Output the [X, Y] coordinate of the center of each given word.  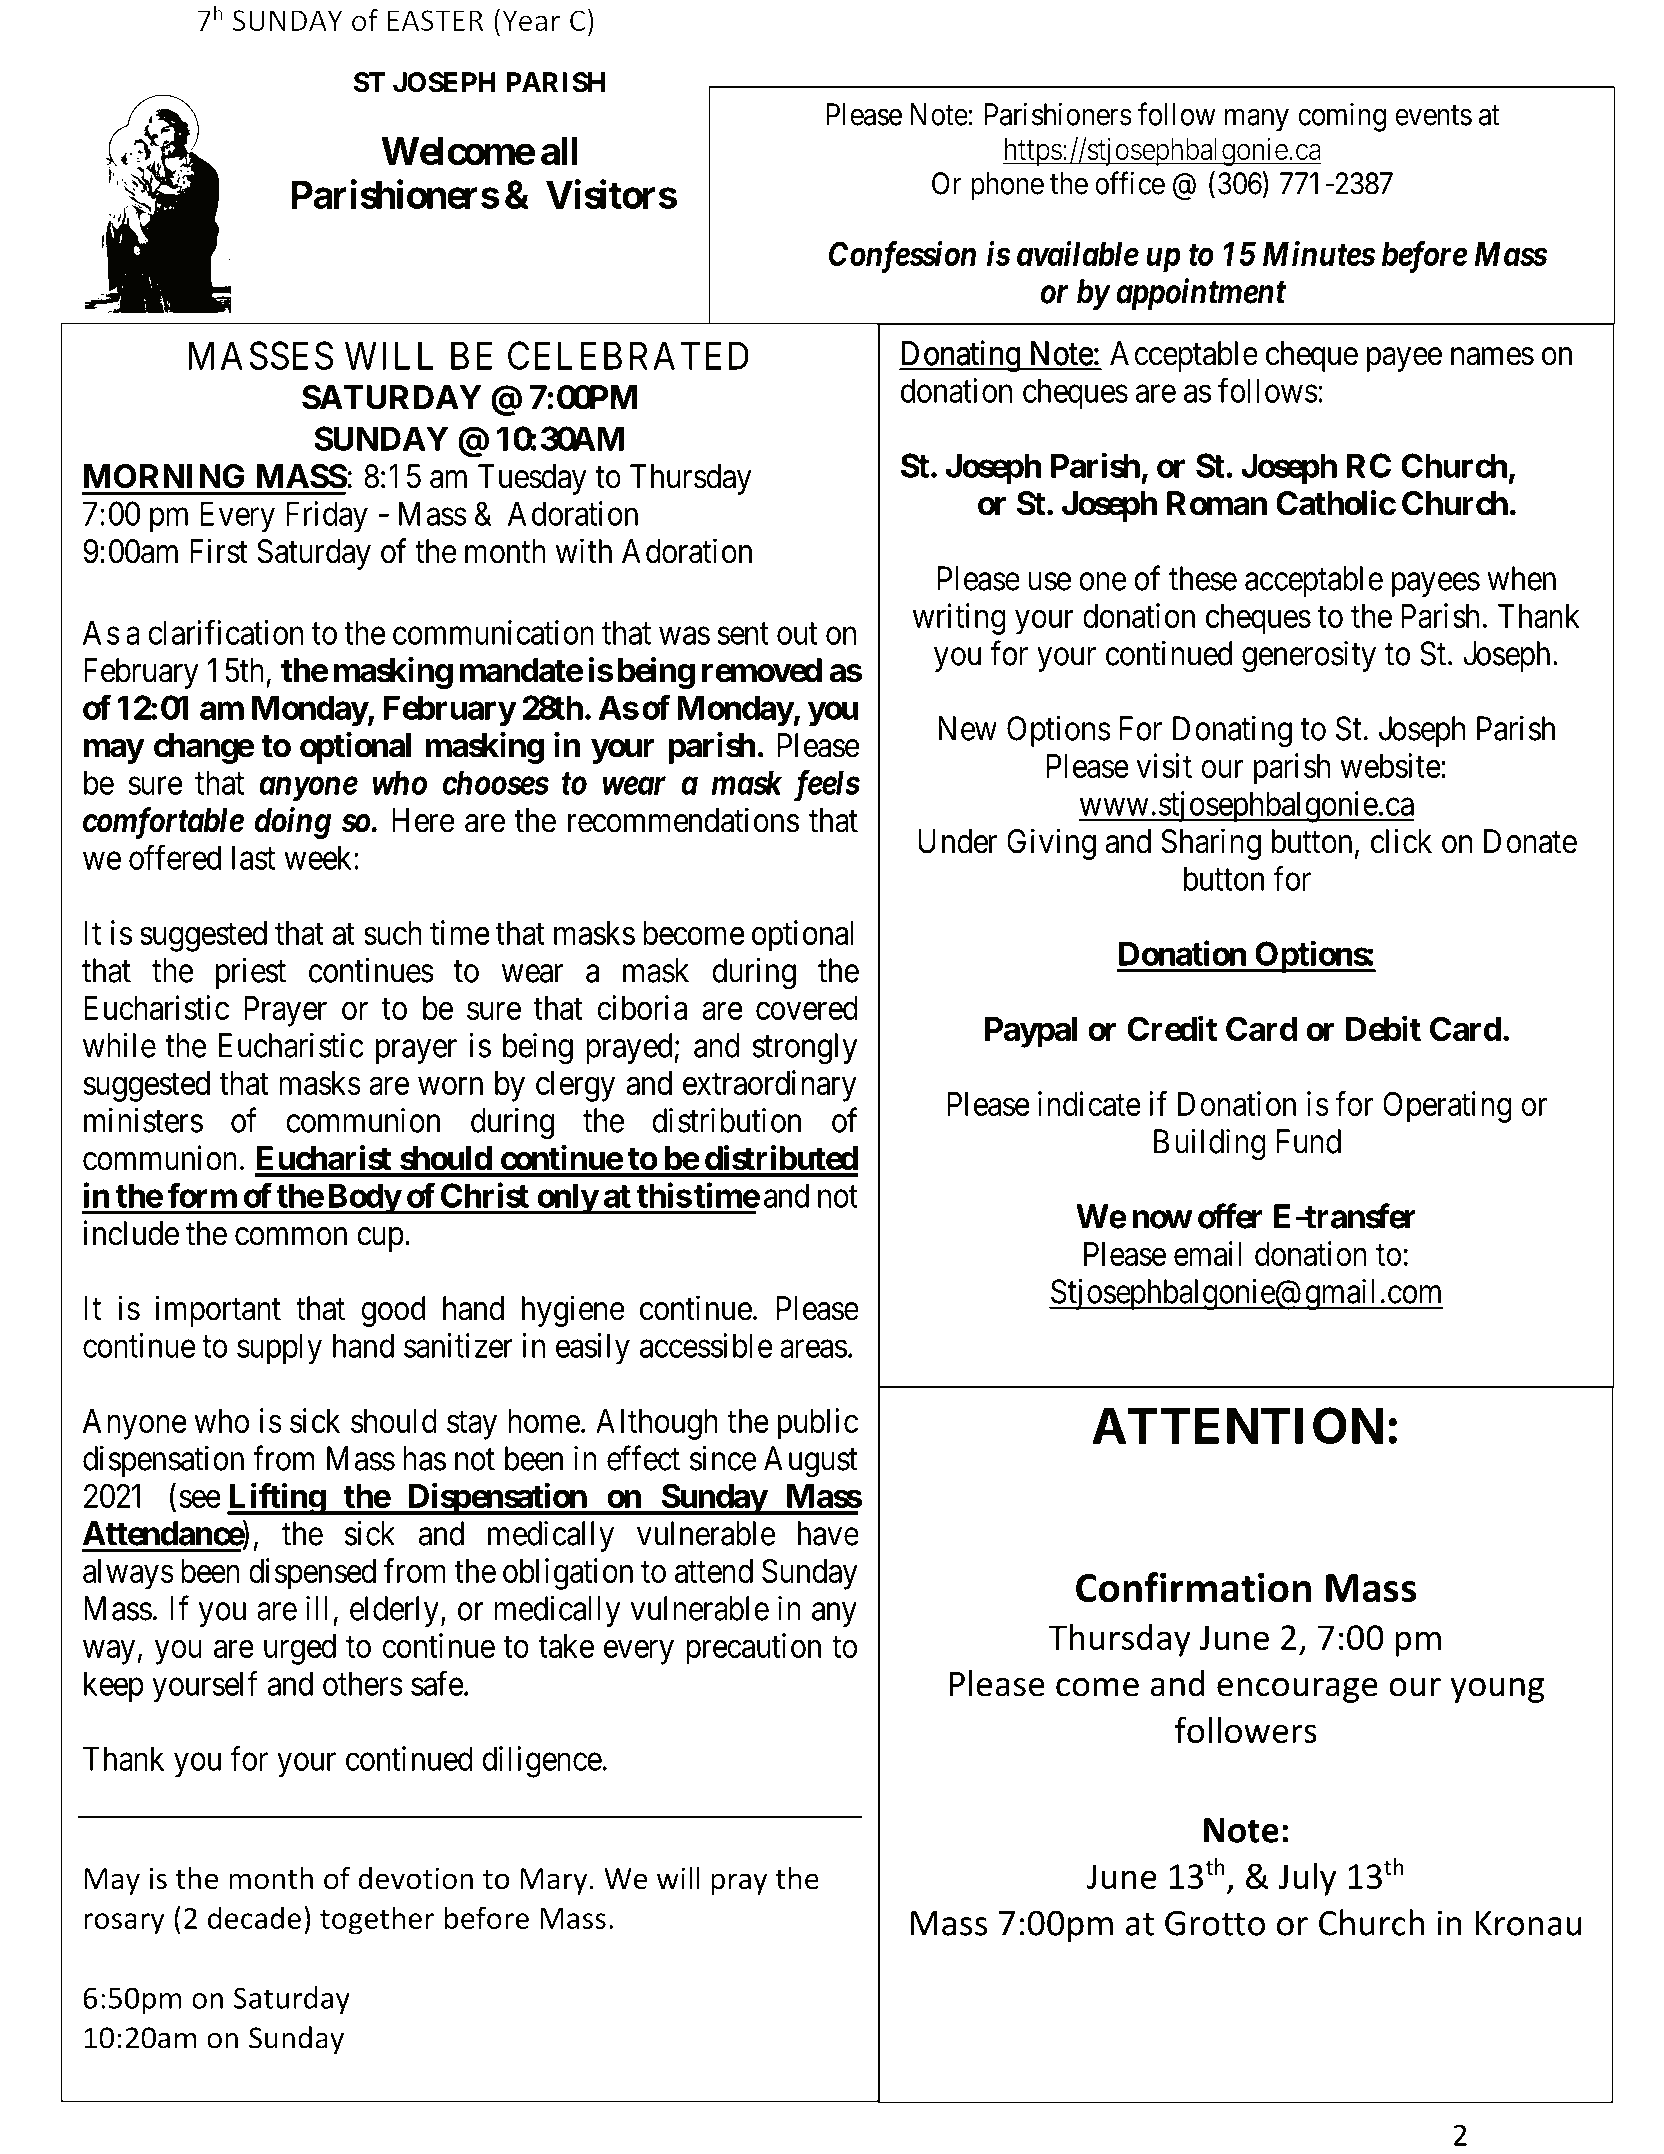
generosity [1309, 657]
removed [762, 670]
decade [254, 1917]
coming [1342, 117]
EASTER [435, 20]
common [291, 1236]
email [1208, 1253]
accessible [706, 1345]
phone [1007, 186]
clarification [225, 632]
